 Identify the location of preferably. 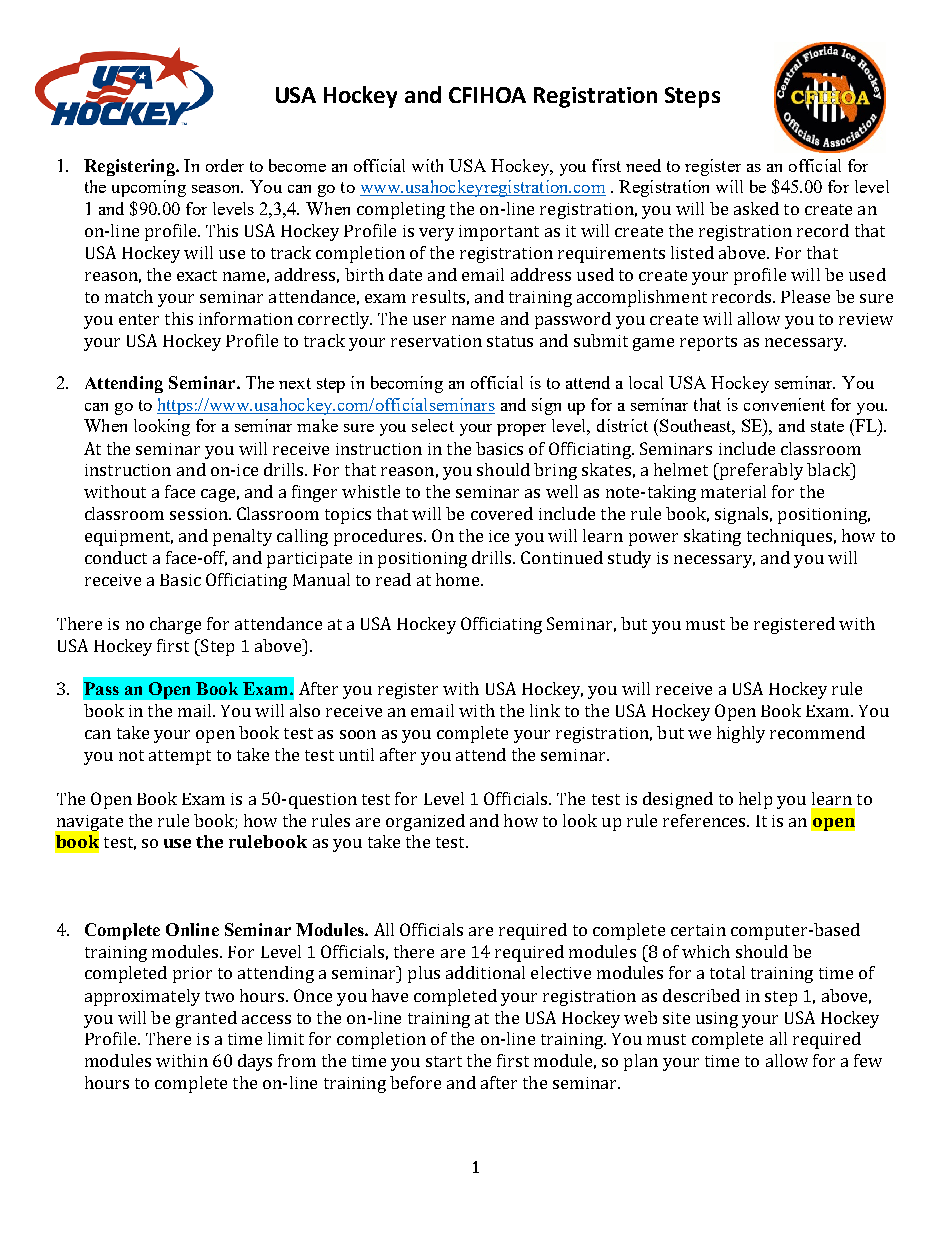
(760, 471).
